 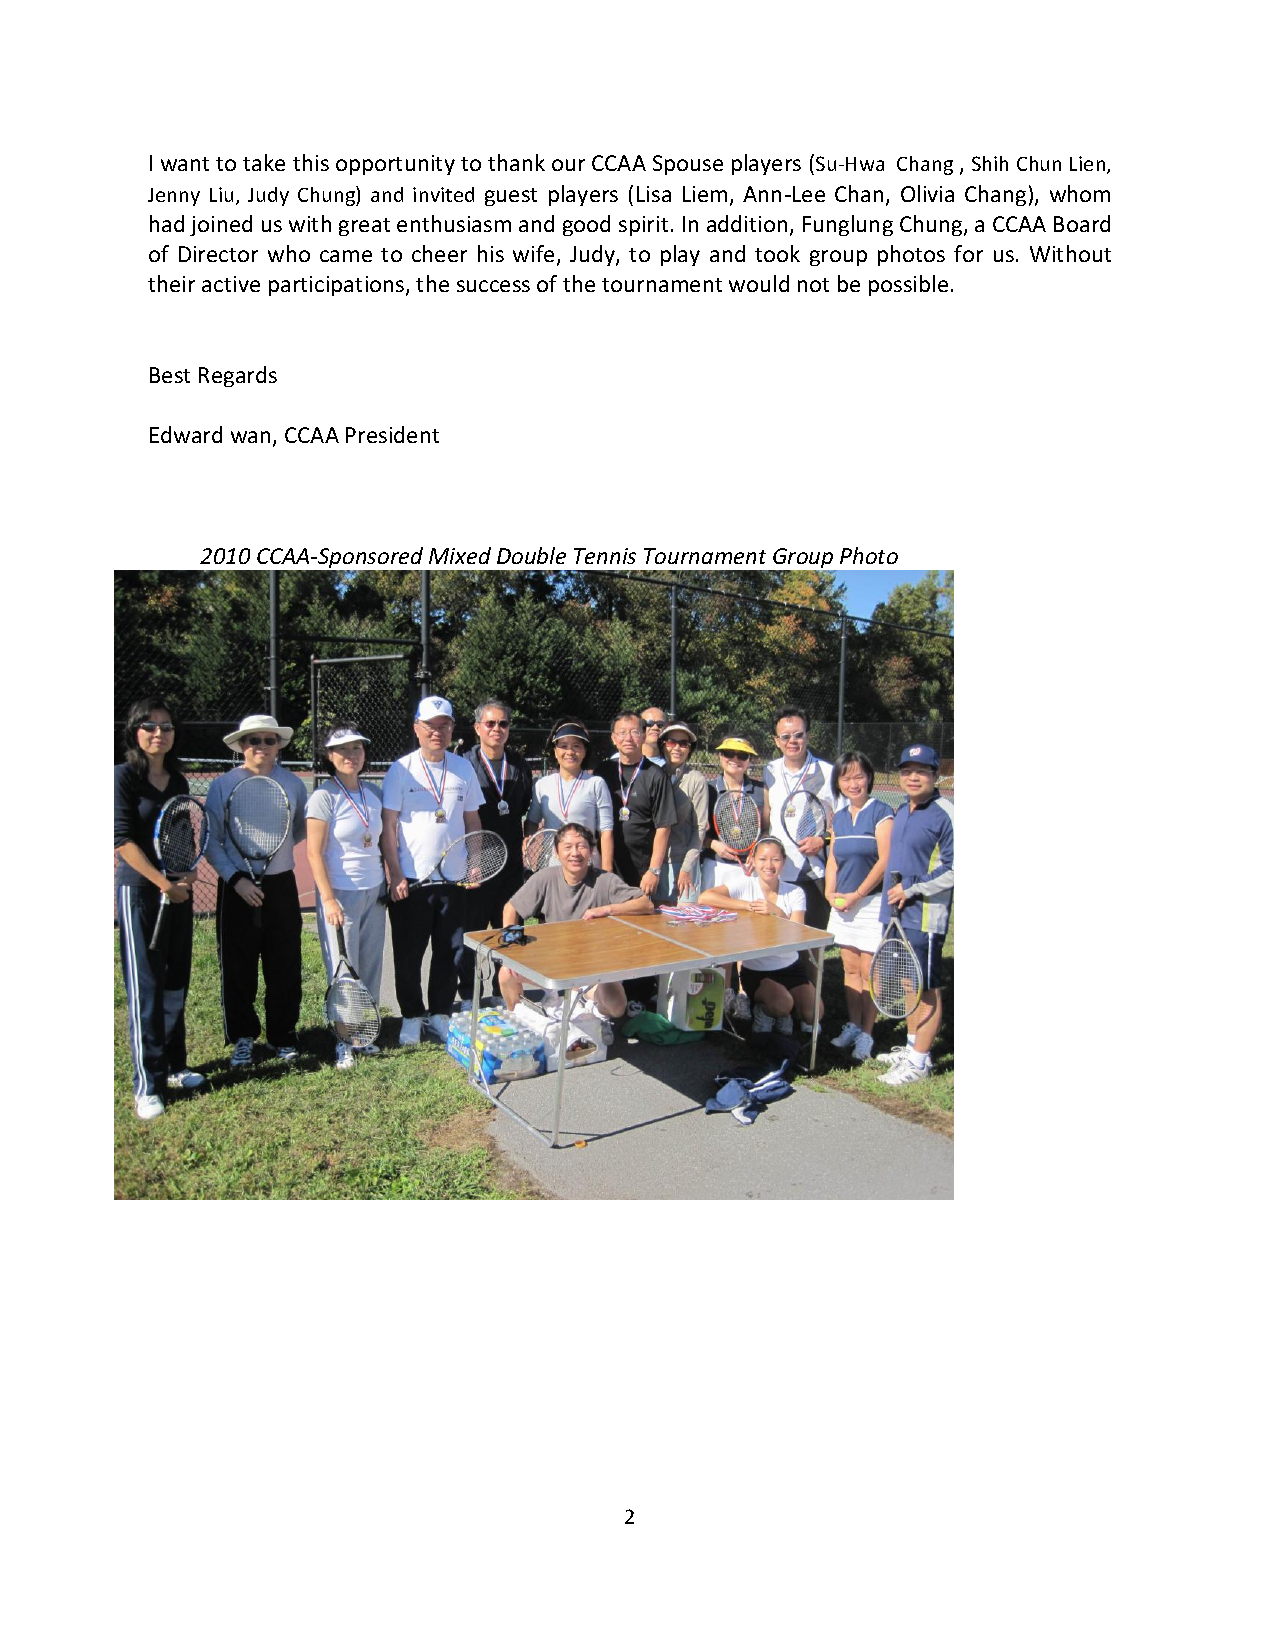 What do you see at coordinates (493, 286) in the screenshot?
I see `success` at bounding box center [493, 286].
